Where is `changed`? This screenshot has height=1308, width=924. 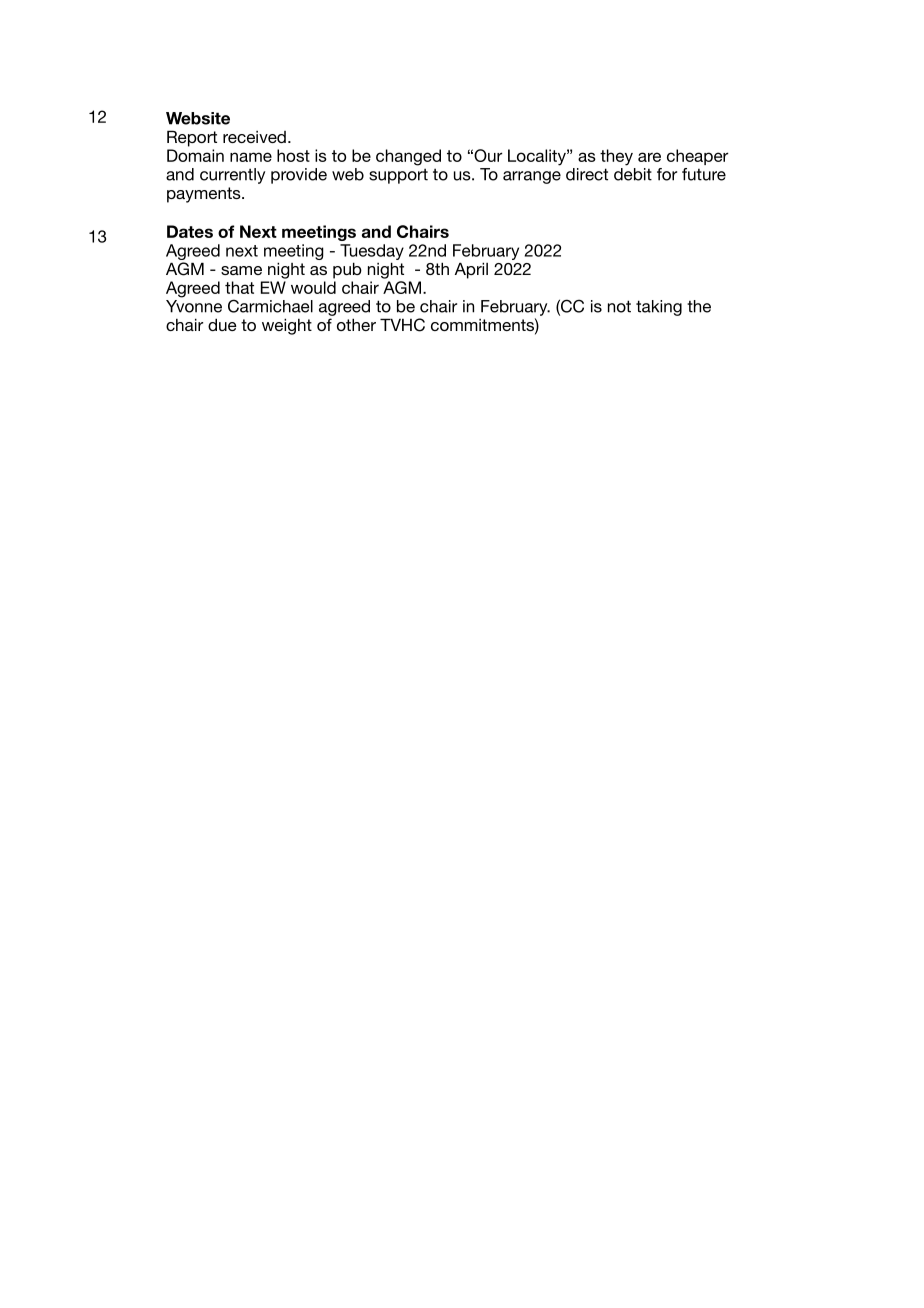
changed is located at coordinates (408, 157).
